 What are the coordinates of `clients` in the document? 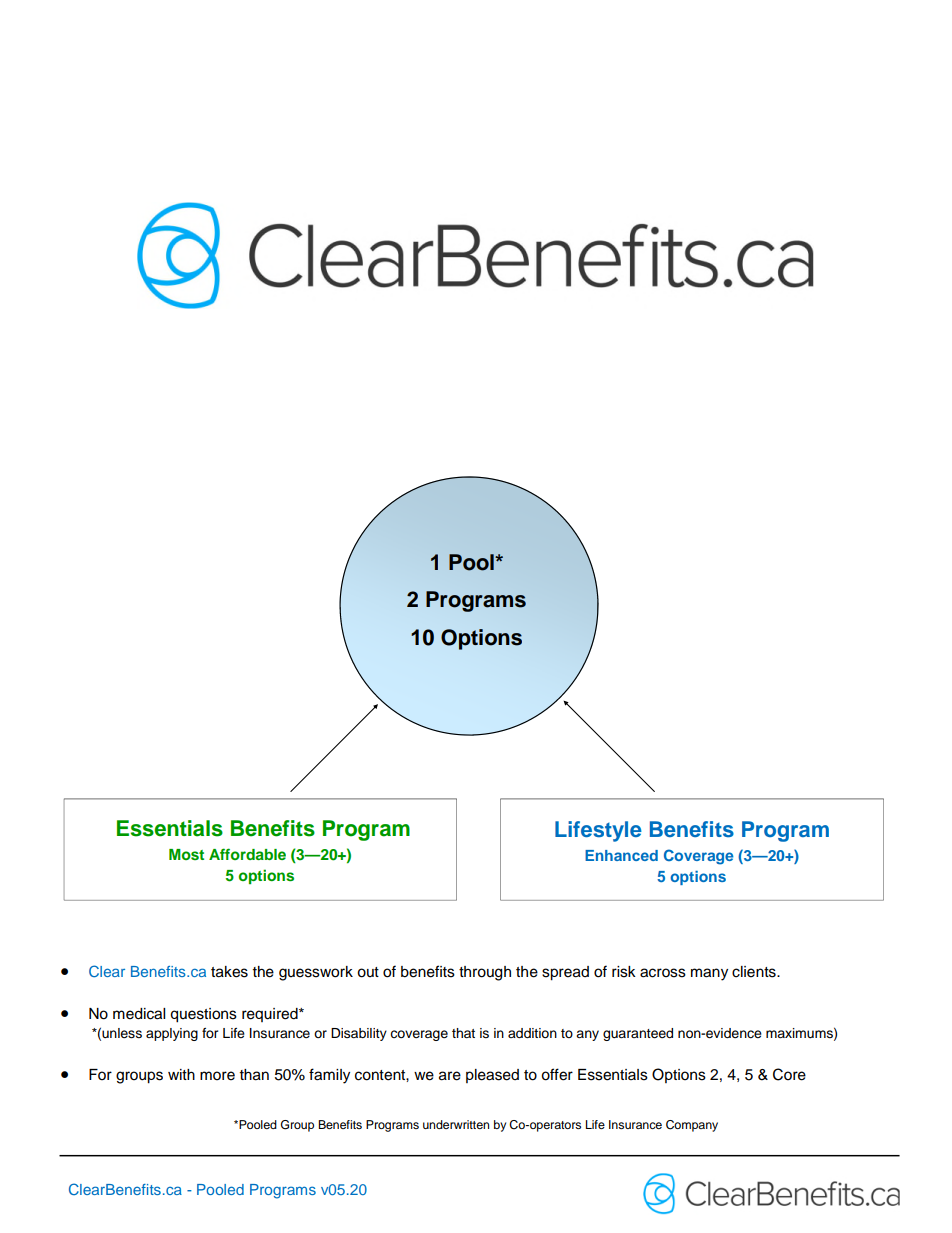 It's located at (755, 972).
